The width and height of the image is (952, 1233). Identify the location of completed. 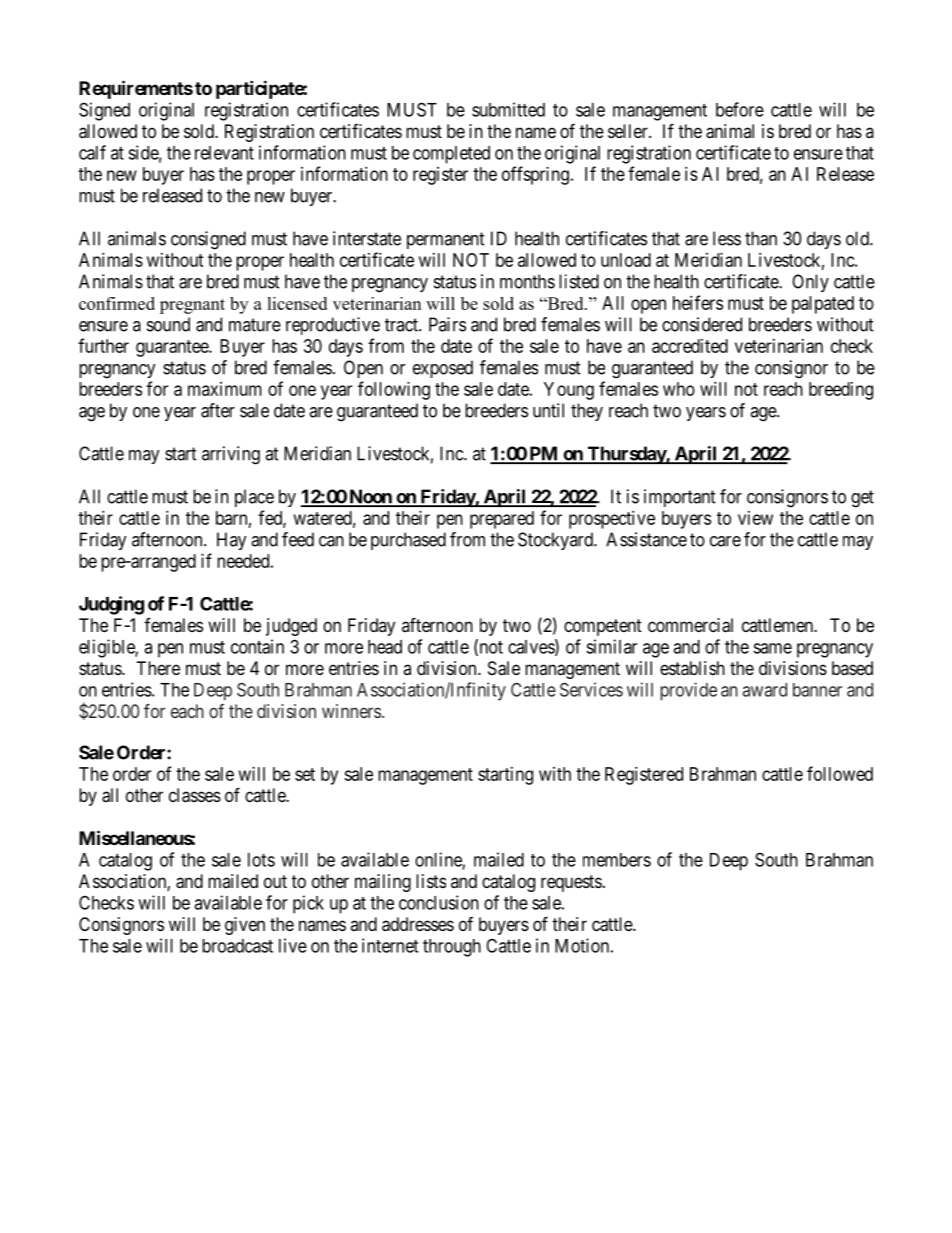
(451, 155).
